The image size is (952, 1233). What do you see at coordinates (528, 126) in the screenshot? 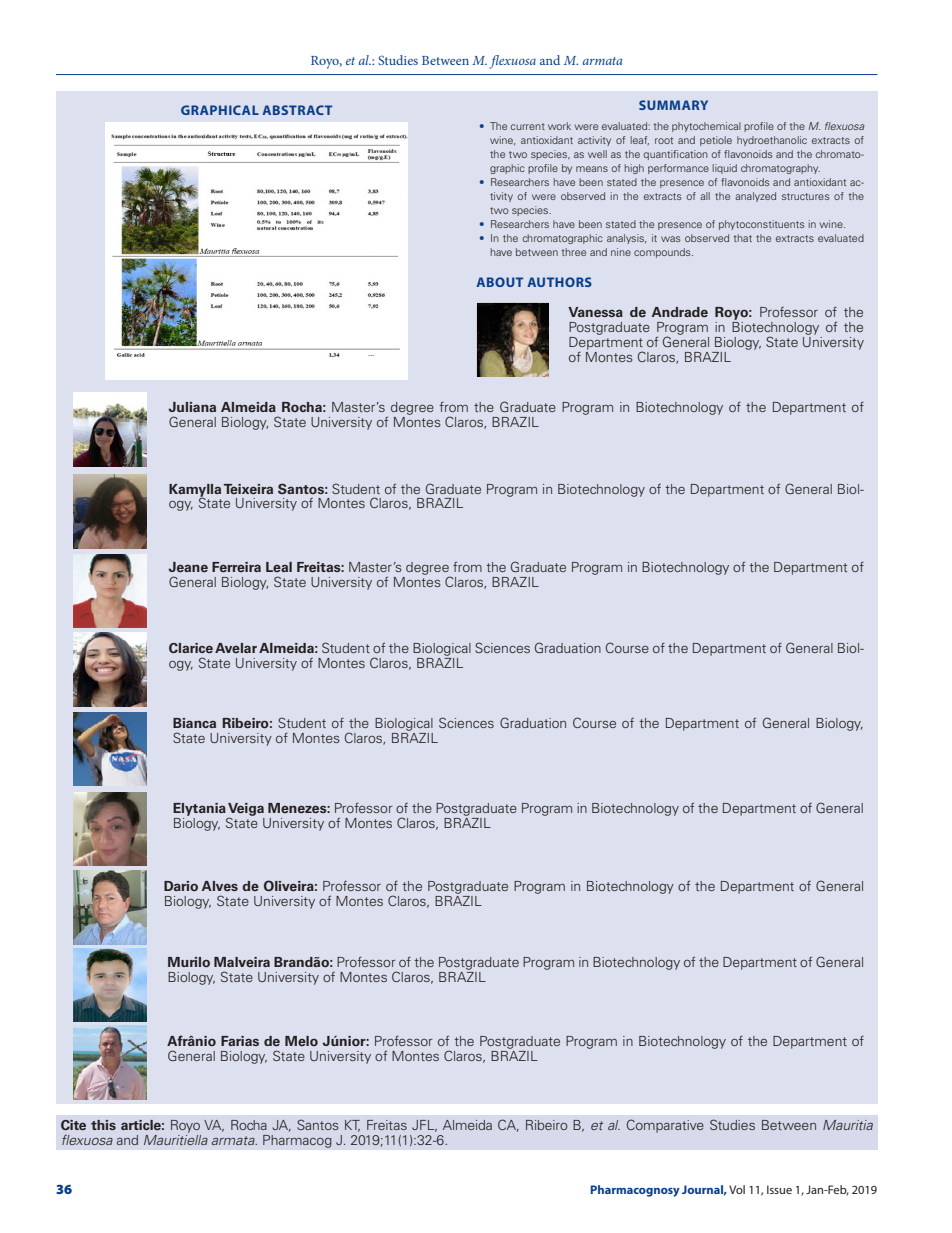
I see `current` at bounding box center [528, 126].
